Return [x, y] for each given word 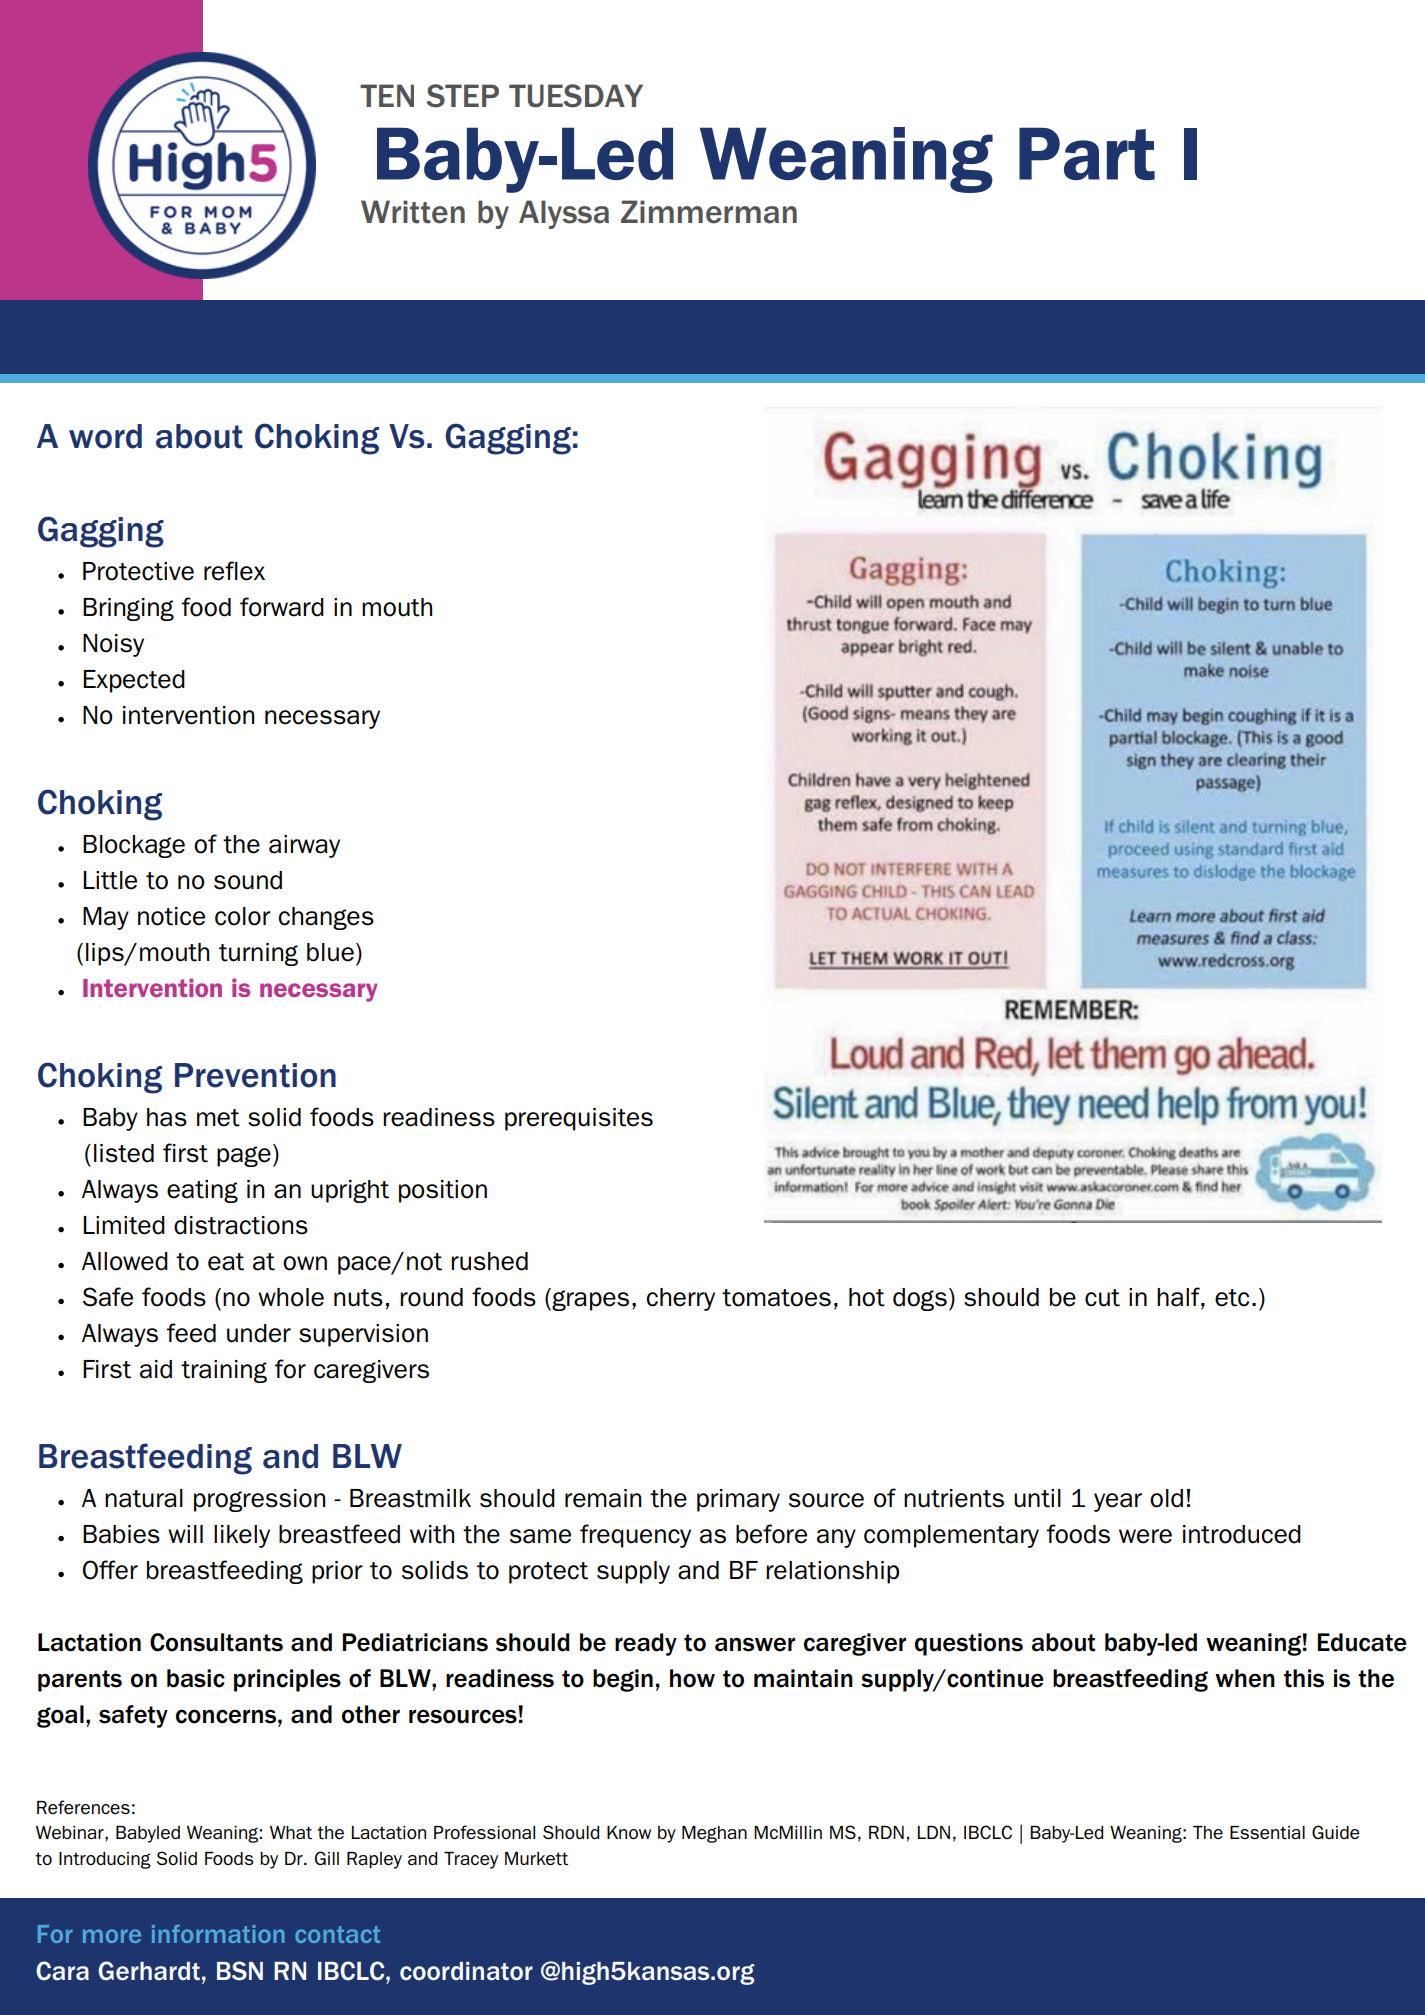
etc [1232, 1298]
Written [413, 212]
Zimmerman [709, 212]
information [218, 1934]
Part [1087, 153]
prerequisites [579, 1119]
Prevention [255, 1075]
